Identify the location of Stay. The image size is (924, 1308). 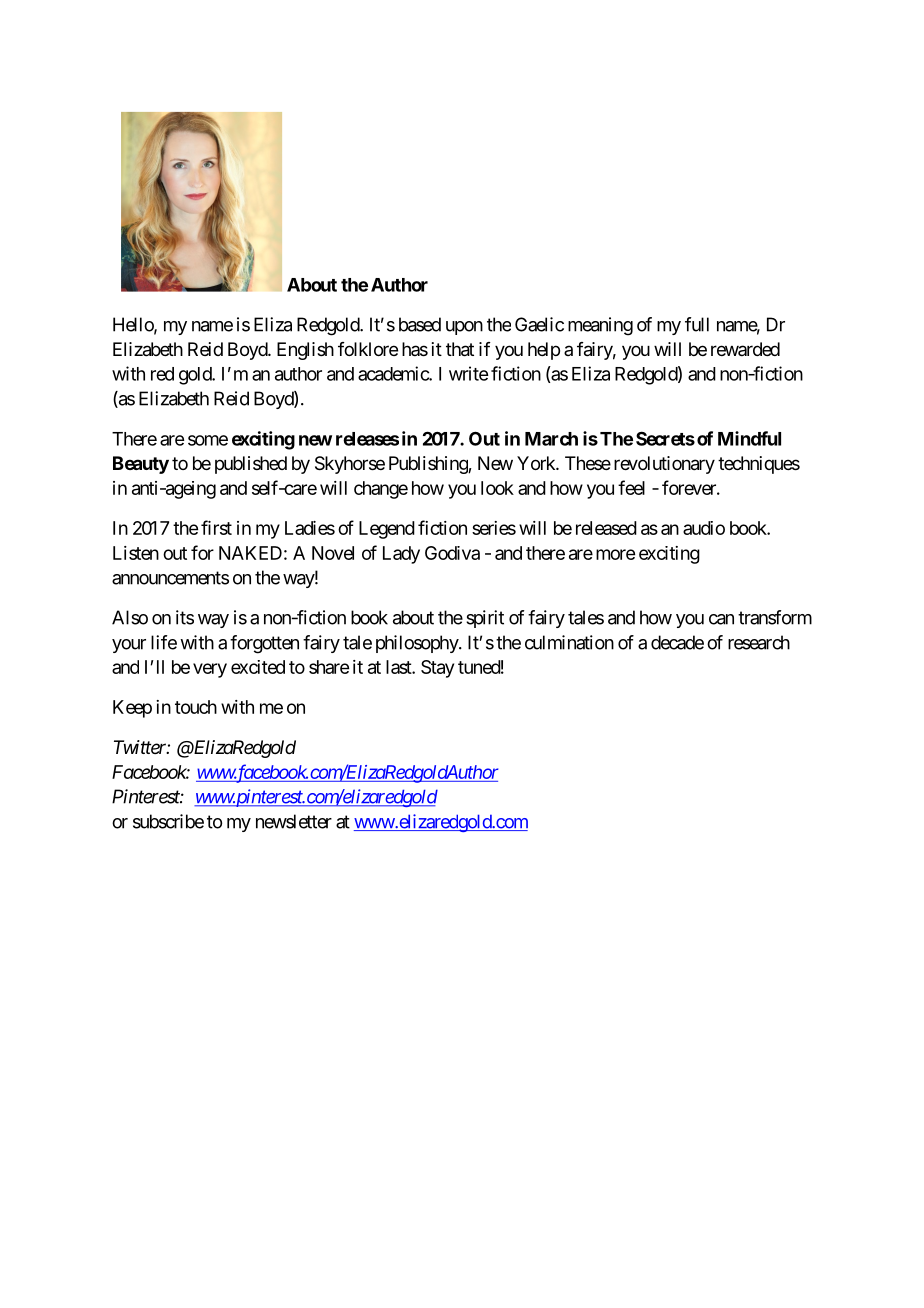
(437, 669).
